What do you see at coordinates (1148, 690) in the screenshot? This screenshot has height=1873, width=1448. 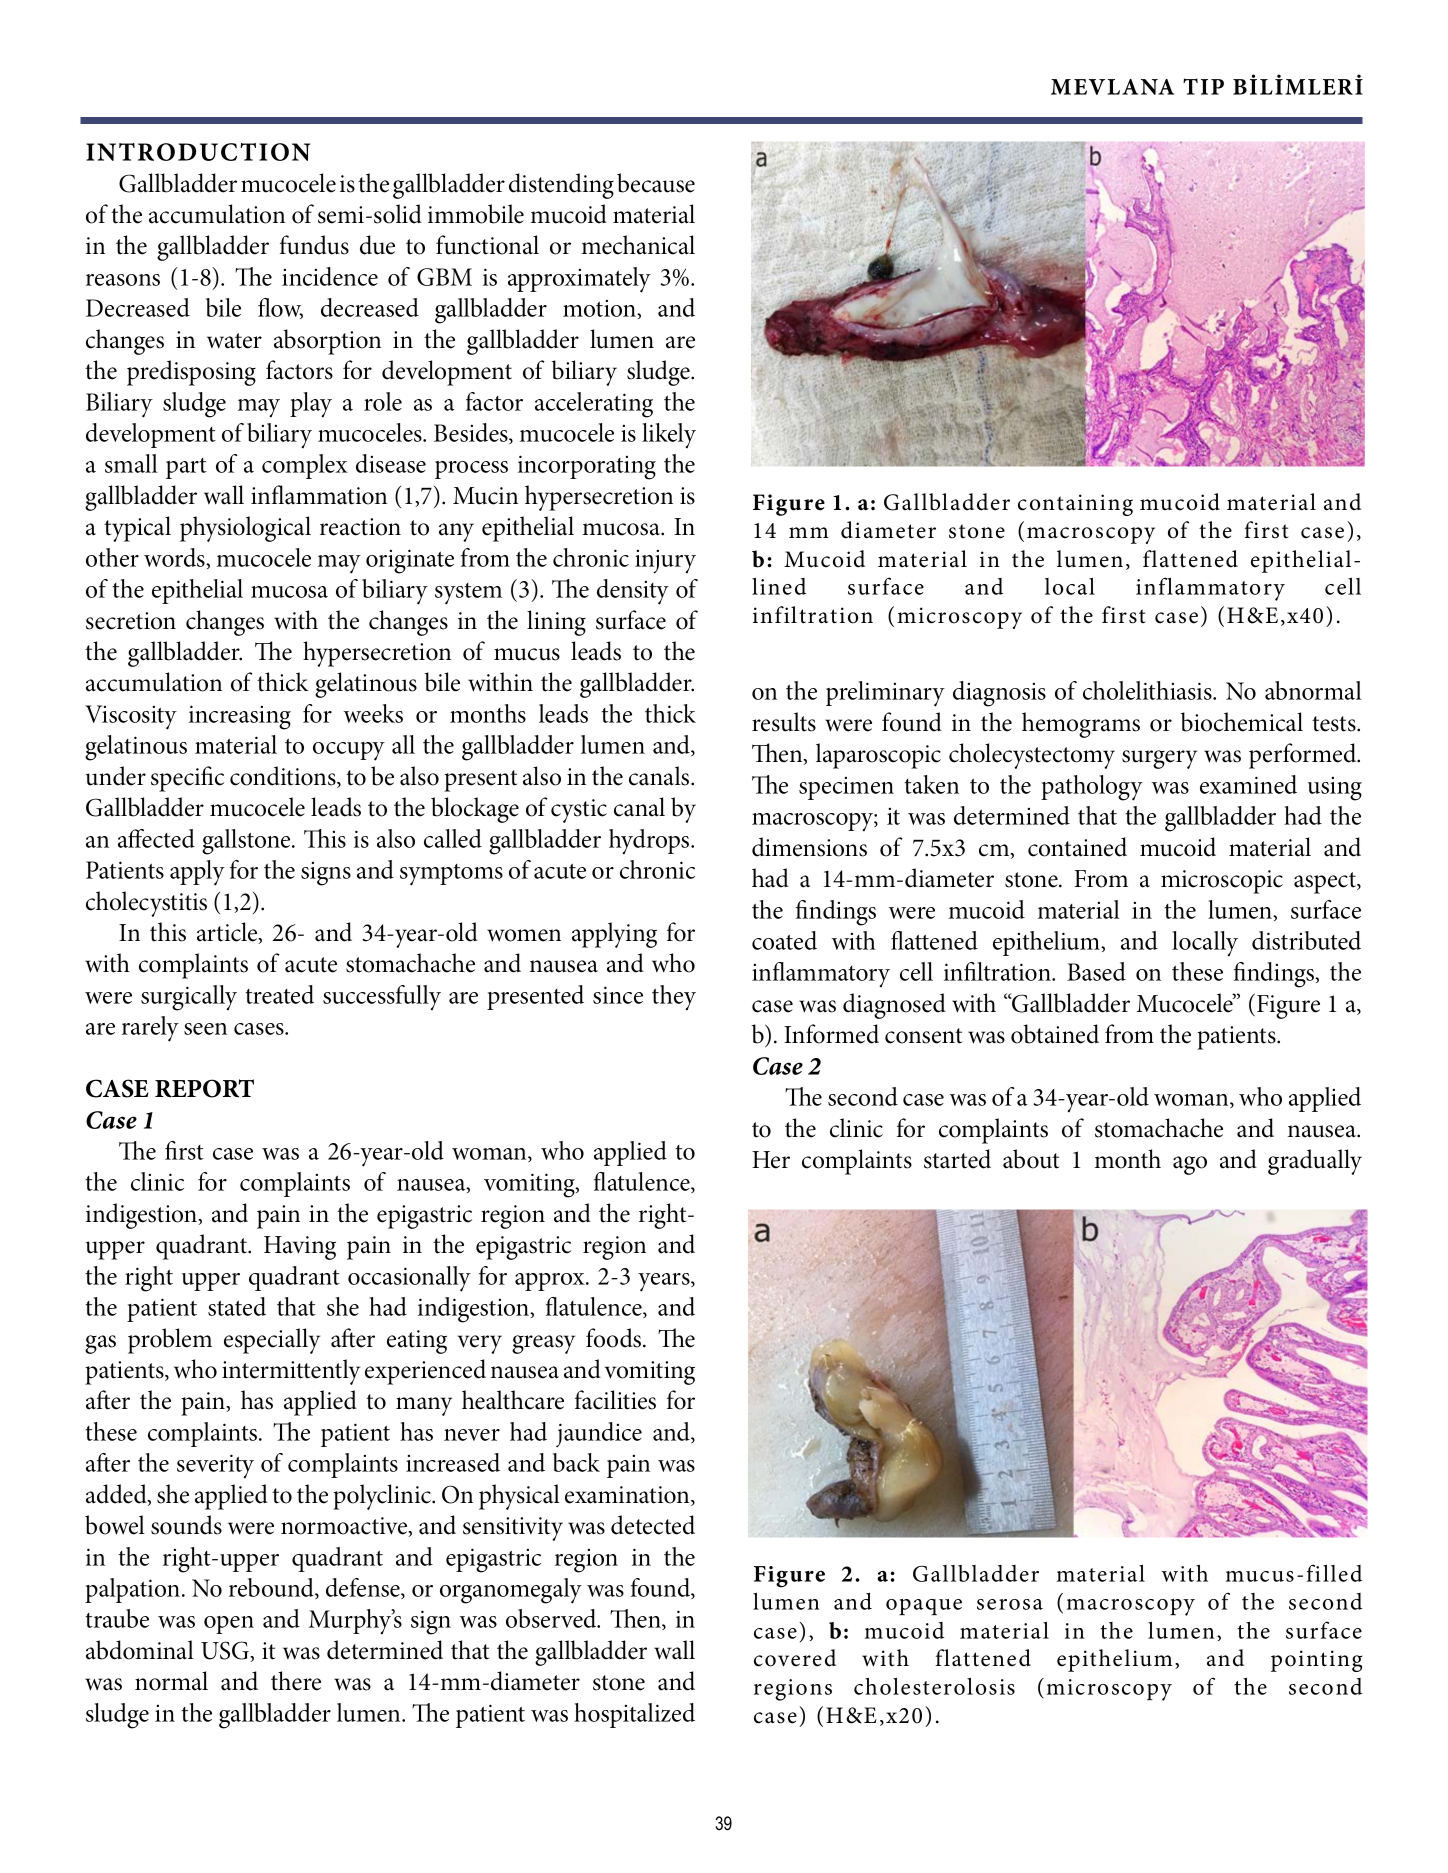 I see `cholelithiasis` at bounding box center [1148, 690].
